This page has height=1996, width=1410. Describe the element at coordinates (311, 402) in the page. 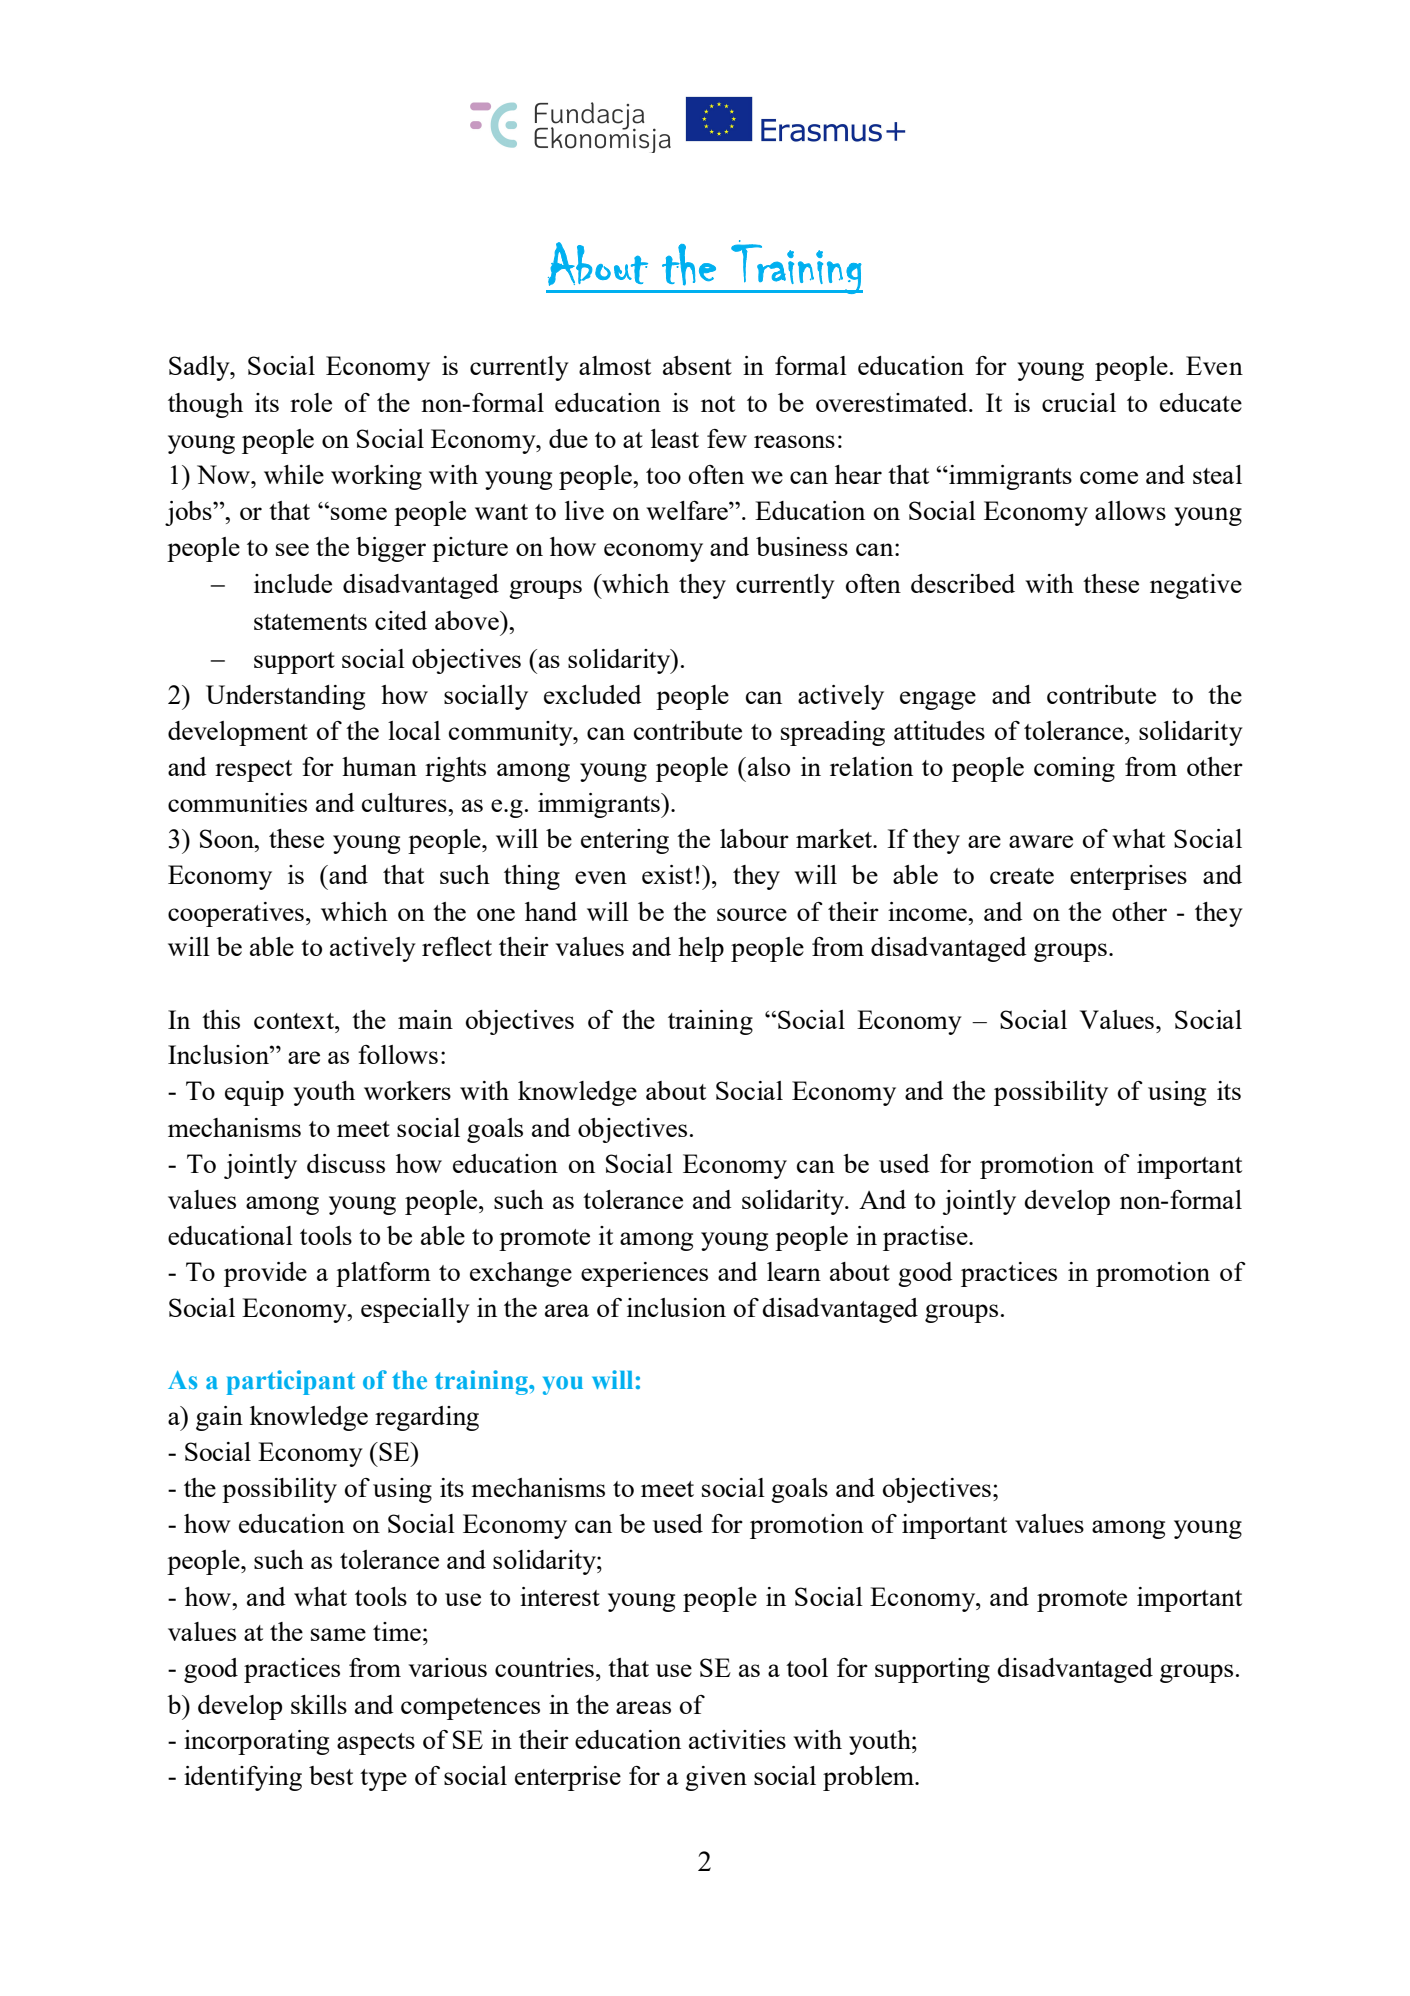

I see `role` at that location.
